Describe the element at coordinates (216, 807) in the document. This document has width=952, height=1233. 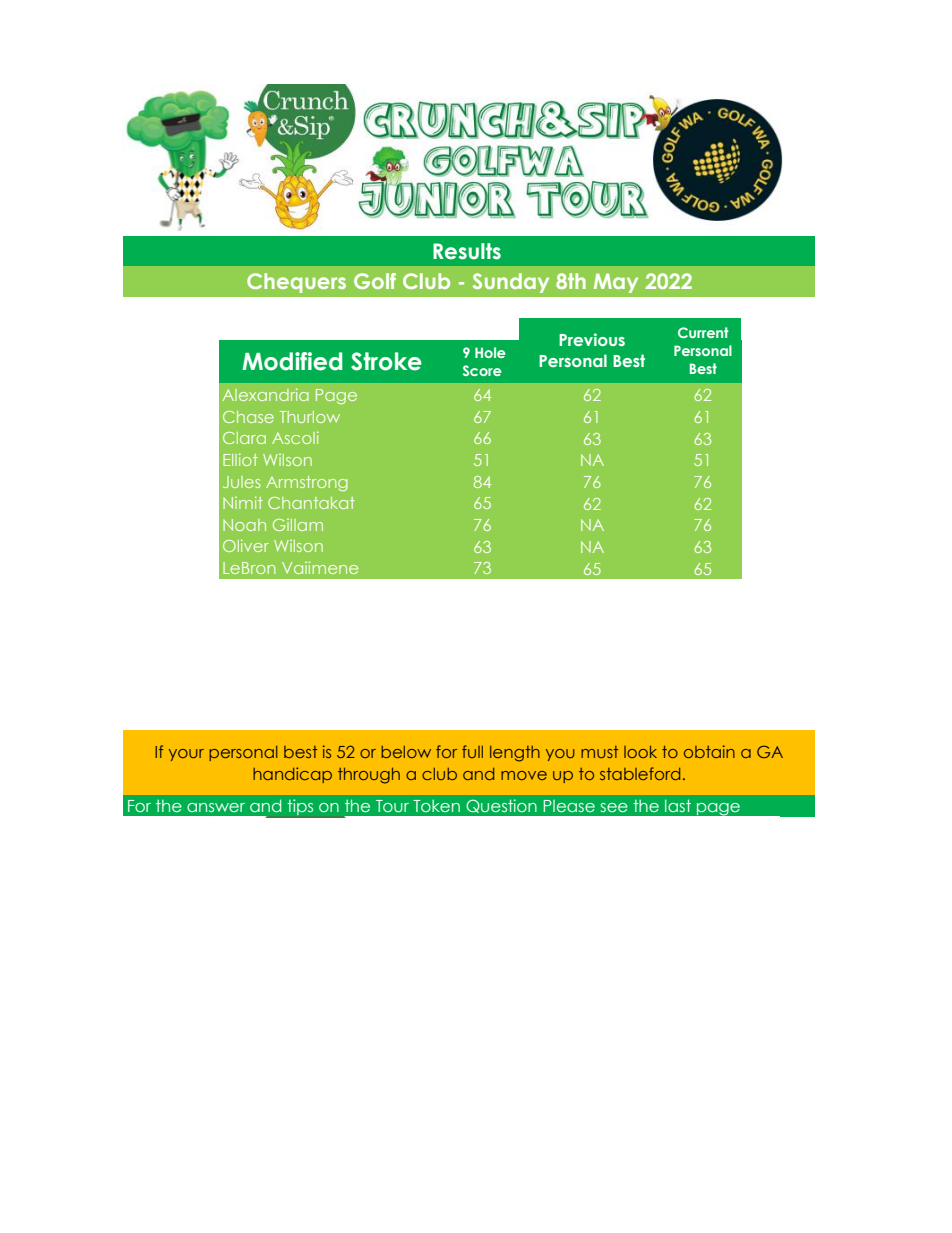
I see `answer` at that location.
